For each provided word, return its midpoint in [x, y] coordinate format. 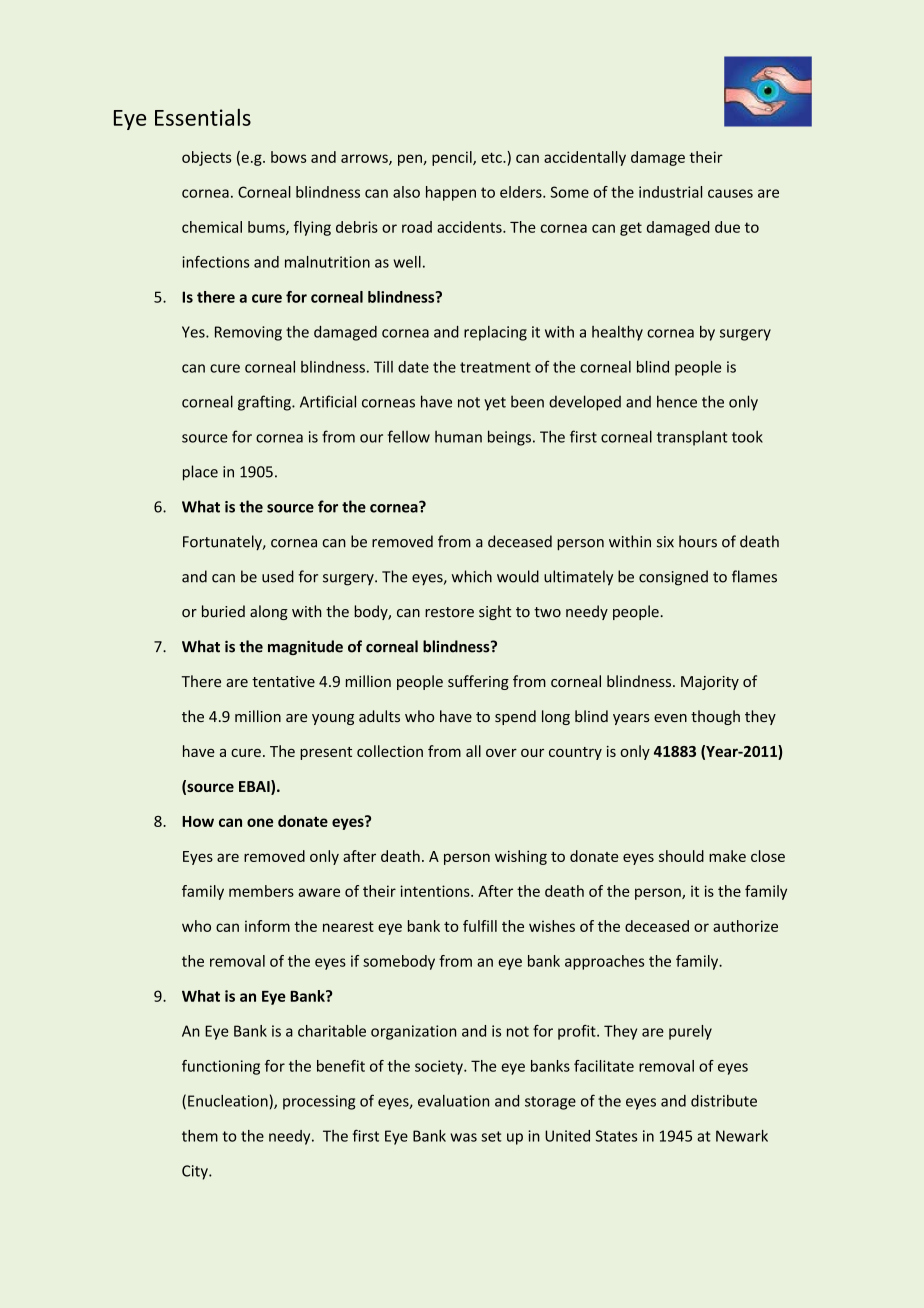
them [200, 1136]
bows [289, 157]
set [491, 1136]
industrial [670, 192]
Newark [742, 1136]
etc [492, 157]
